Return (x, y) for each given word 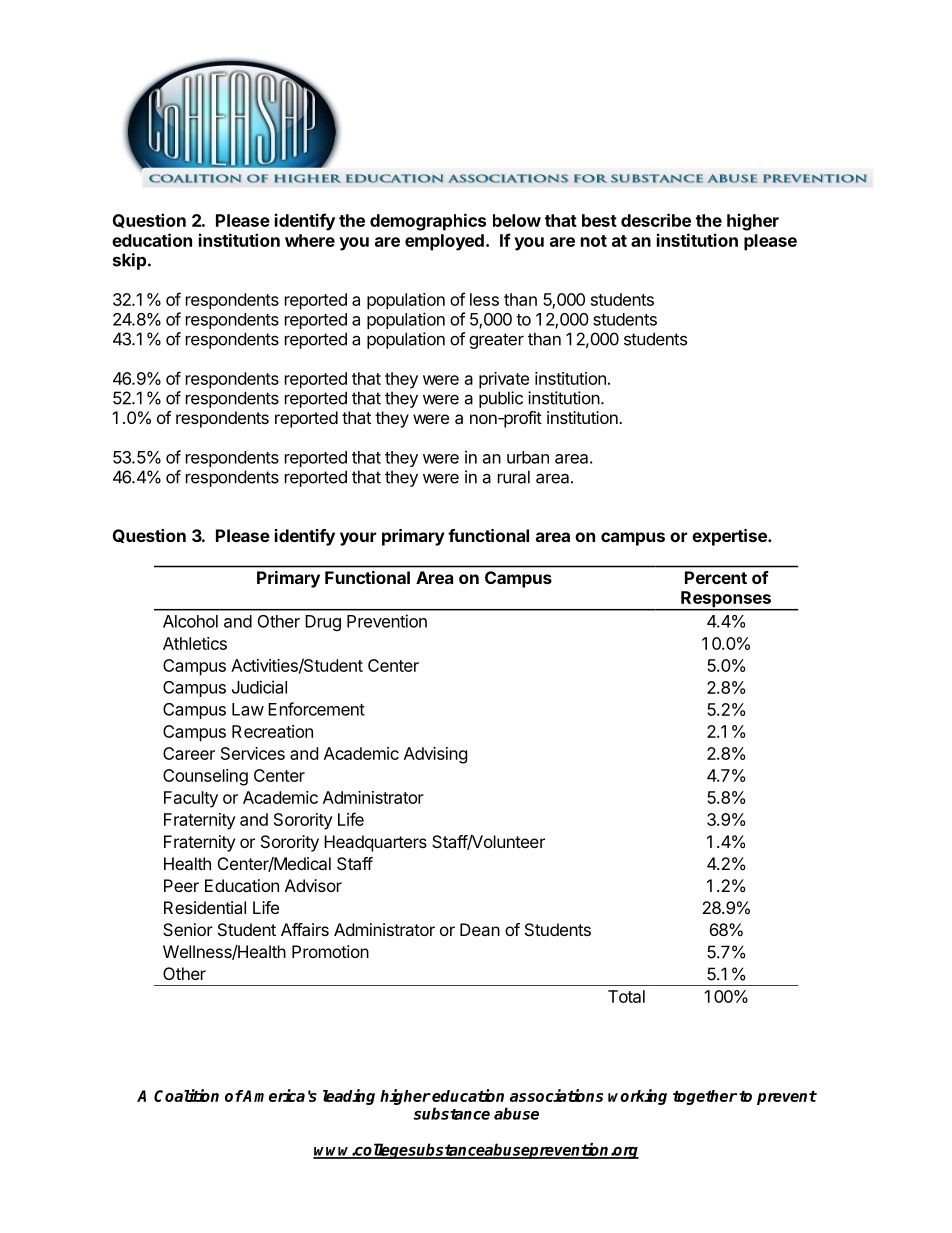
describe (656, 220)
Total (626, 996)
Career (189, 753)
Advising (436, 755)
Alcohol (190, 621)
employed (444, 242)
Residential (205, 907)
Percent (716, 577)
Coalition (186, 1095)
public (501, 399)
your (358, 539)
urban (528, 457)
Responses (726, 600)
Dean (480, 929)
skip (129, 261)
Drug (323, 623)
